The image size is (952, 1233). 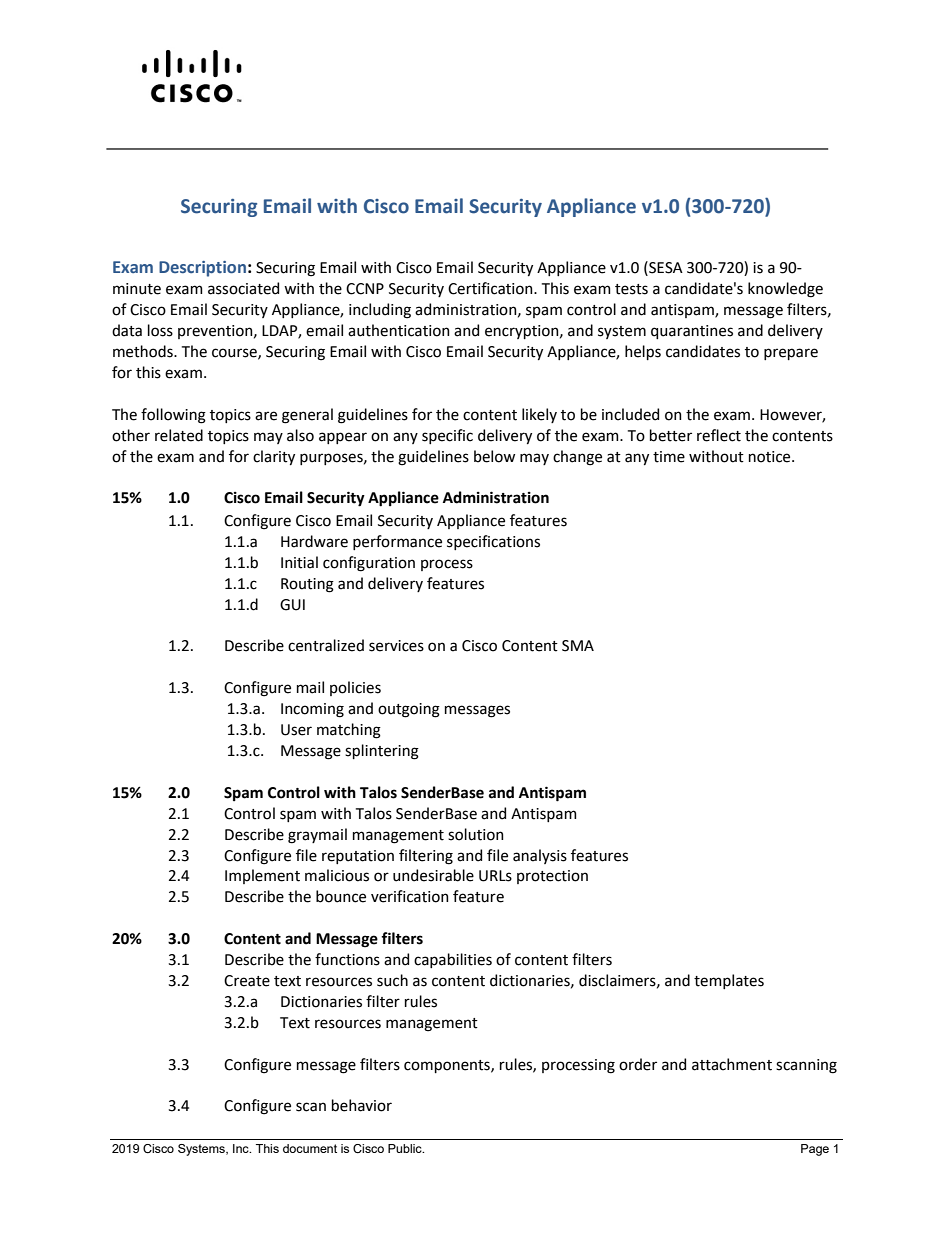 What do you see at coordinates (296, 730) in the screenshot?
I see `User` at bounding box center [296, 730].
